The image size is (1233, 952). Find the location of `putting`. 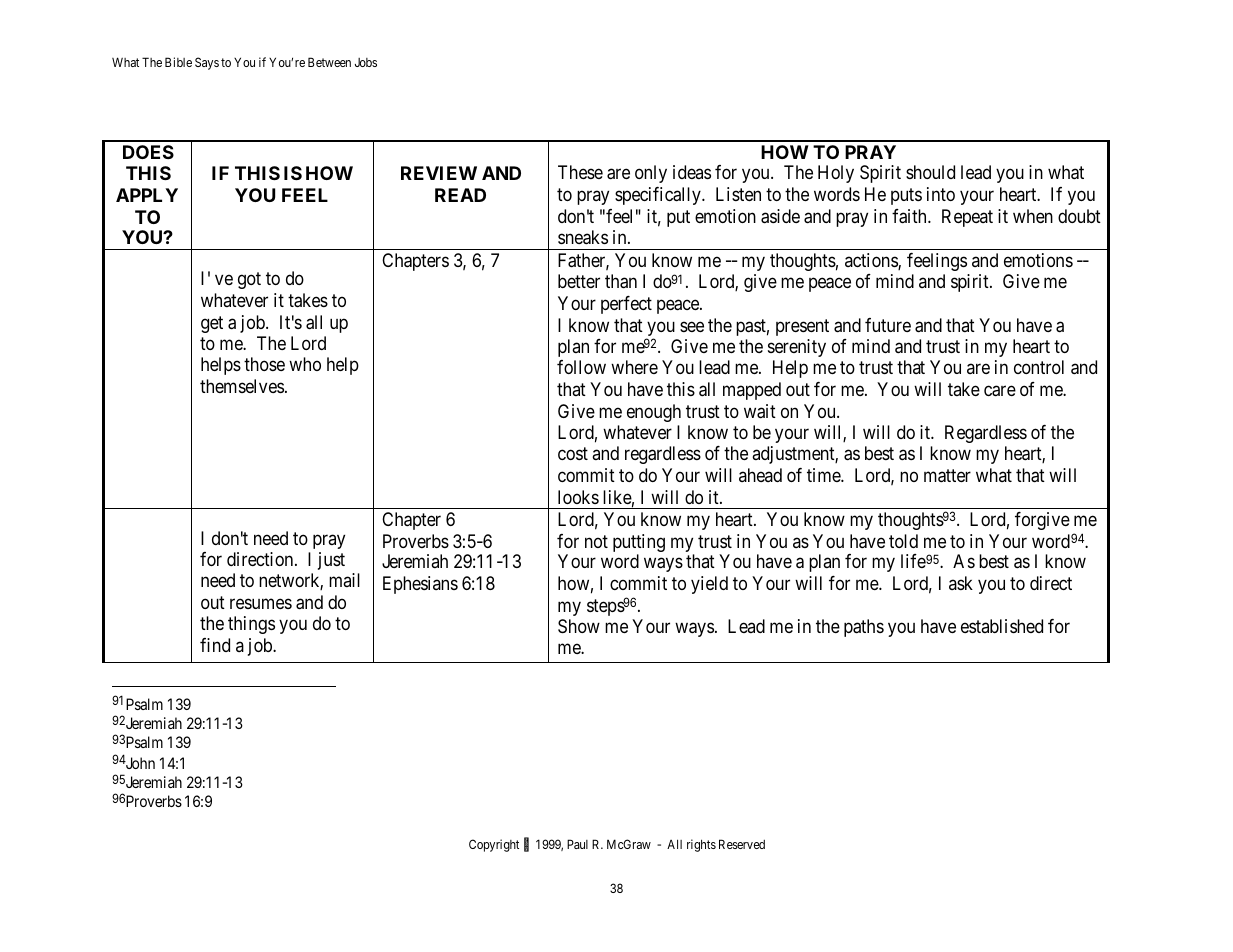

putting is located at coordinates (639, 544).
